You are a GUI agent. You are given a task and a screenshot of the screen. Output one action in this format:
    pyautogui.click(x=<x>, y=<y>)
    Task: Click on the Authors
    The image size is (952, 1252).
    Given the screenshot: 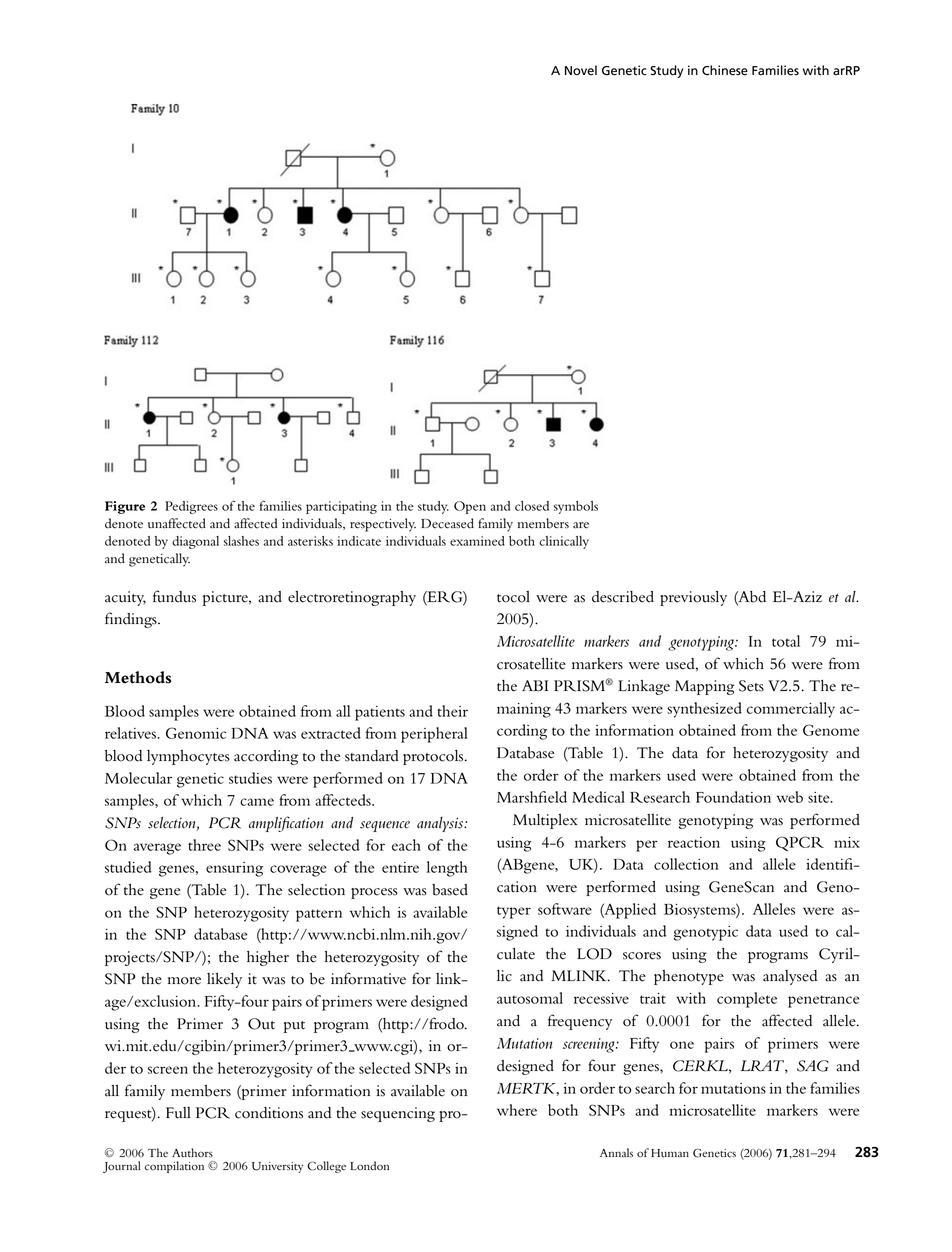 What is the action you would take?
    pyautogui.click(x=192, y=1153)
